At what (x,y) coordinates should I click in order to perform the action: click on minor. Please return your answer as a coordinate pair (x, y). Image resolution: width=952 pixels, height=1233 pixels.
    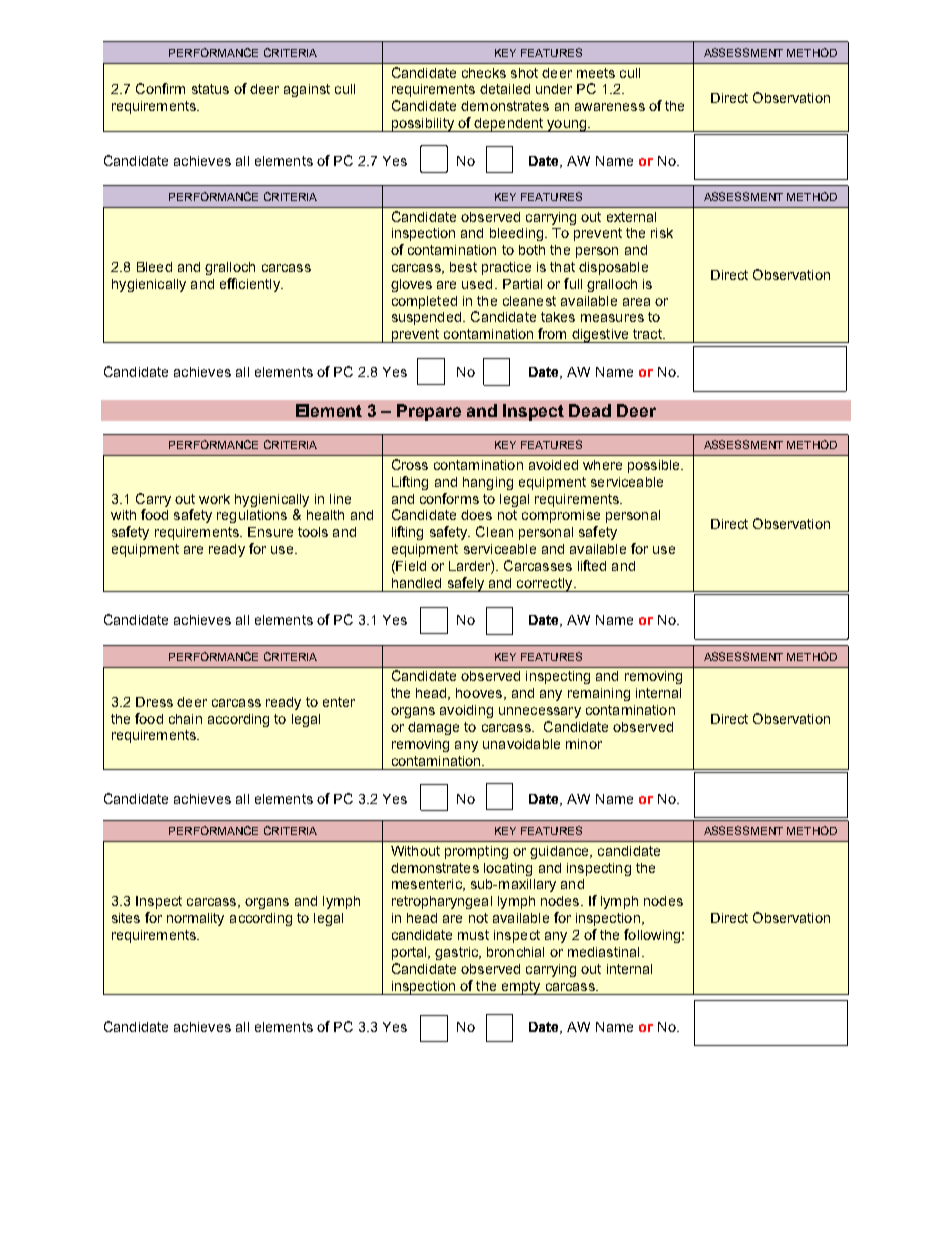
    Looking at the image, I should click on (584, 744).
